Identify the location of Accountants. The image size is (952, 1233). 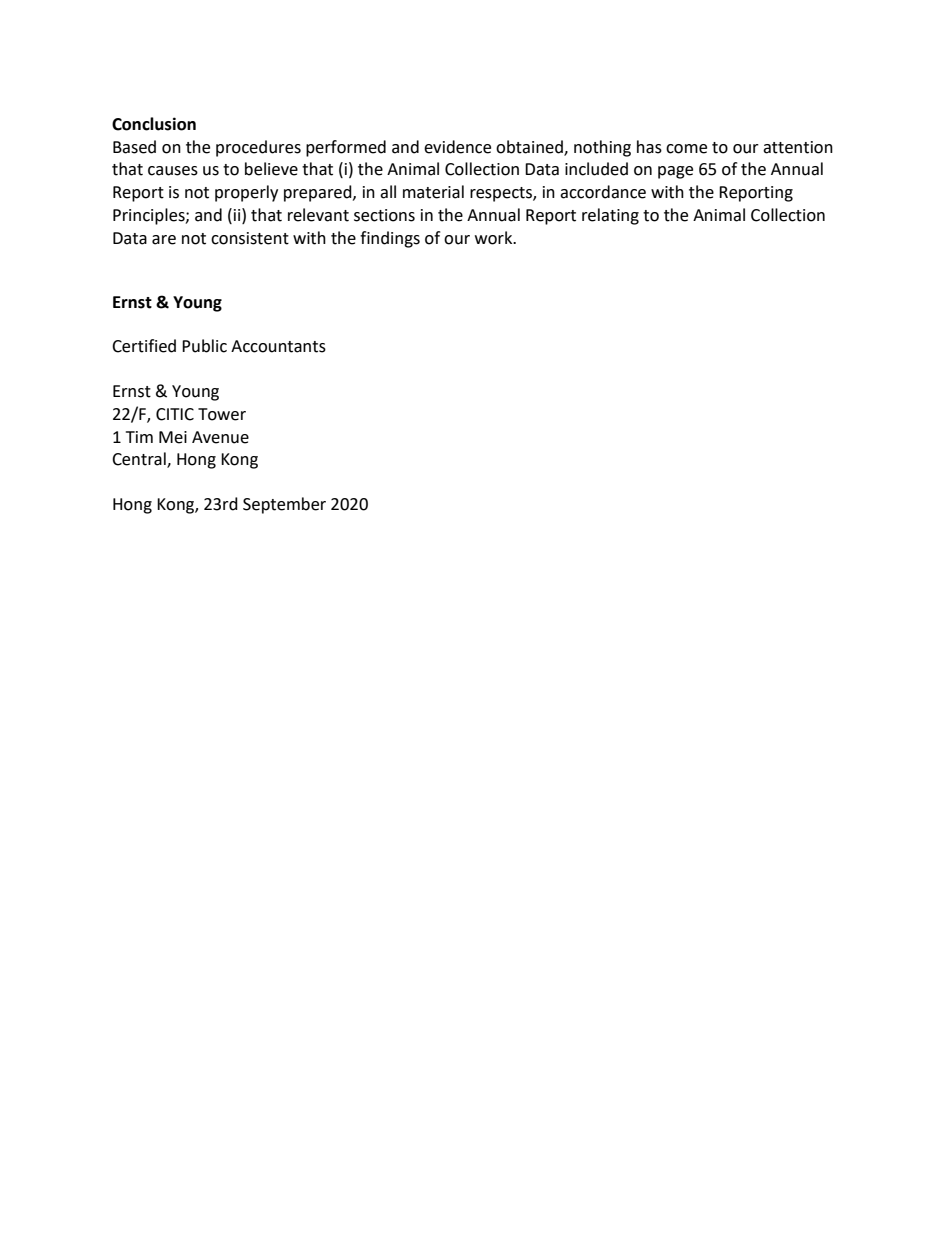
(278, 346).
